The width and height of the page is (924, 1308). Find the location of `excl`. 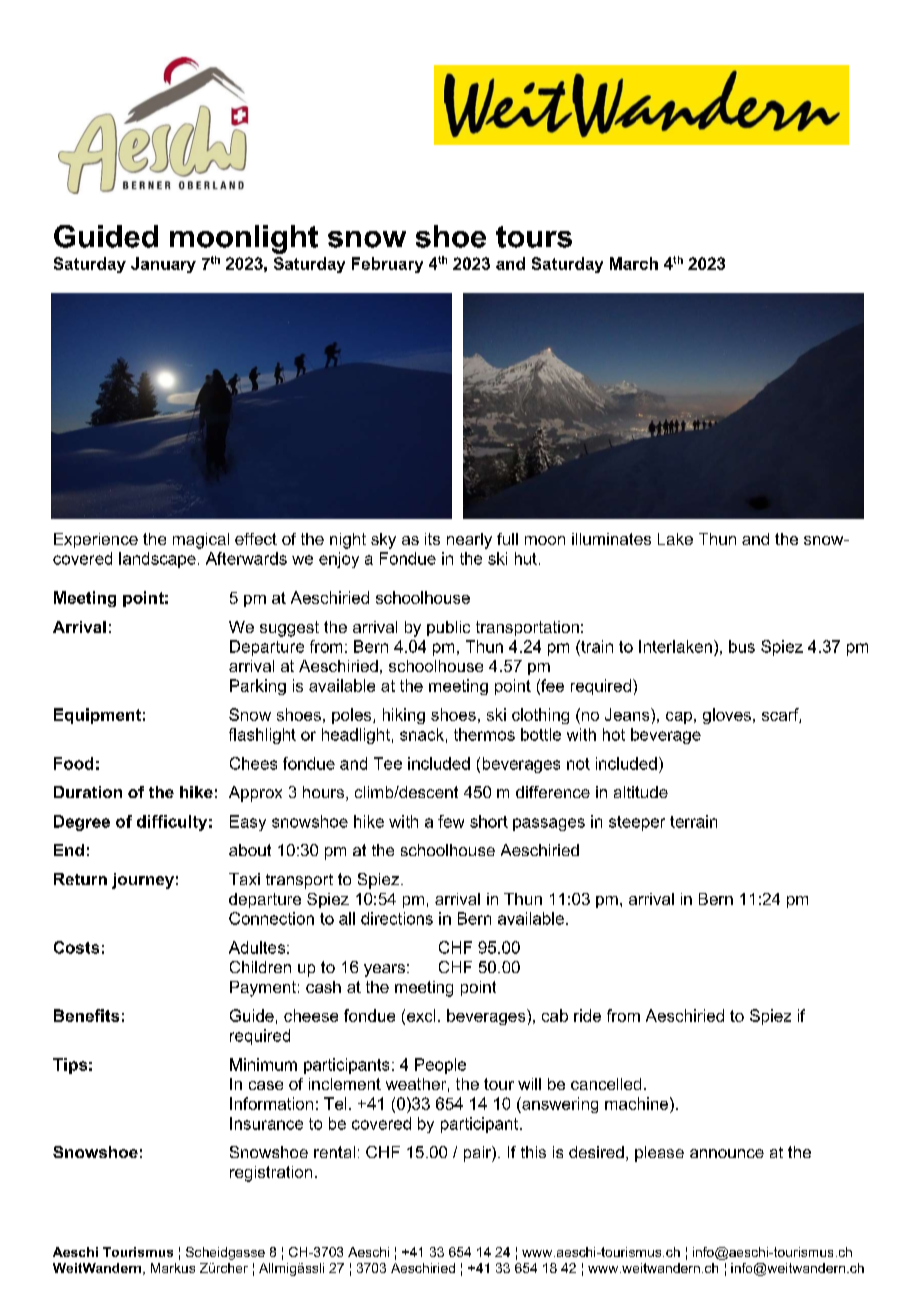

excl is located at coordinates (421, 1015).
